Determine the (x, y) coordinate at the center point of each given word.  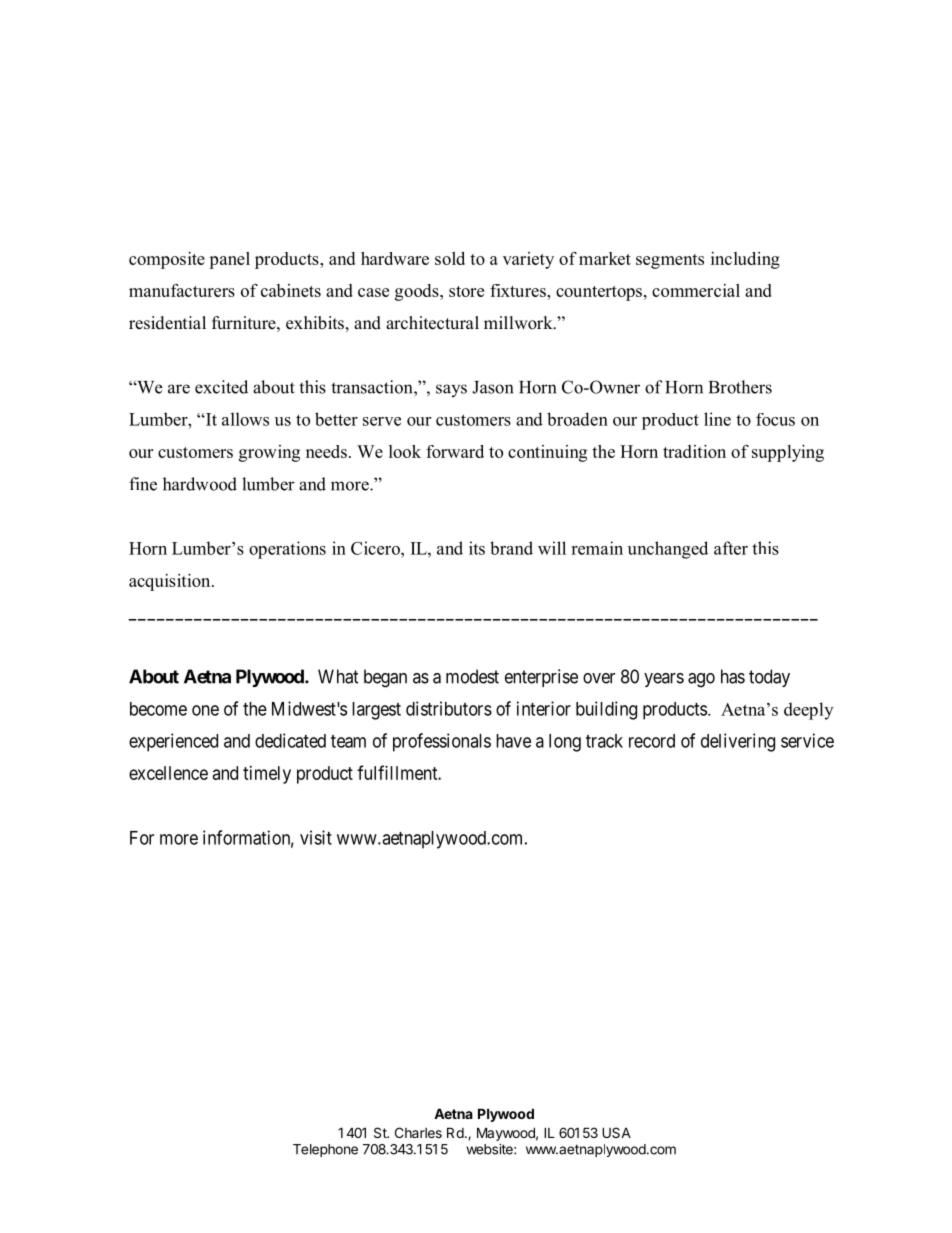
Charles (418, 1132)
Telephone (325, 1150)
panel (229, 260)
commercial (696, 290)
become (158, 709)
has (733, 676)
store (466, 291)
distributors (449, 708)
